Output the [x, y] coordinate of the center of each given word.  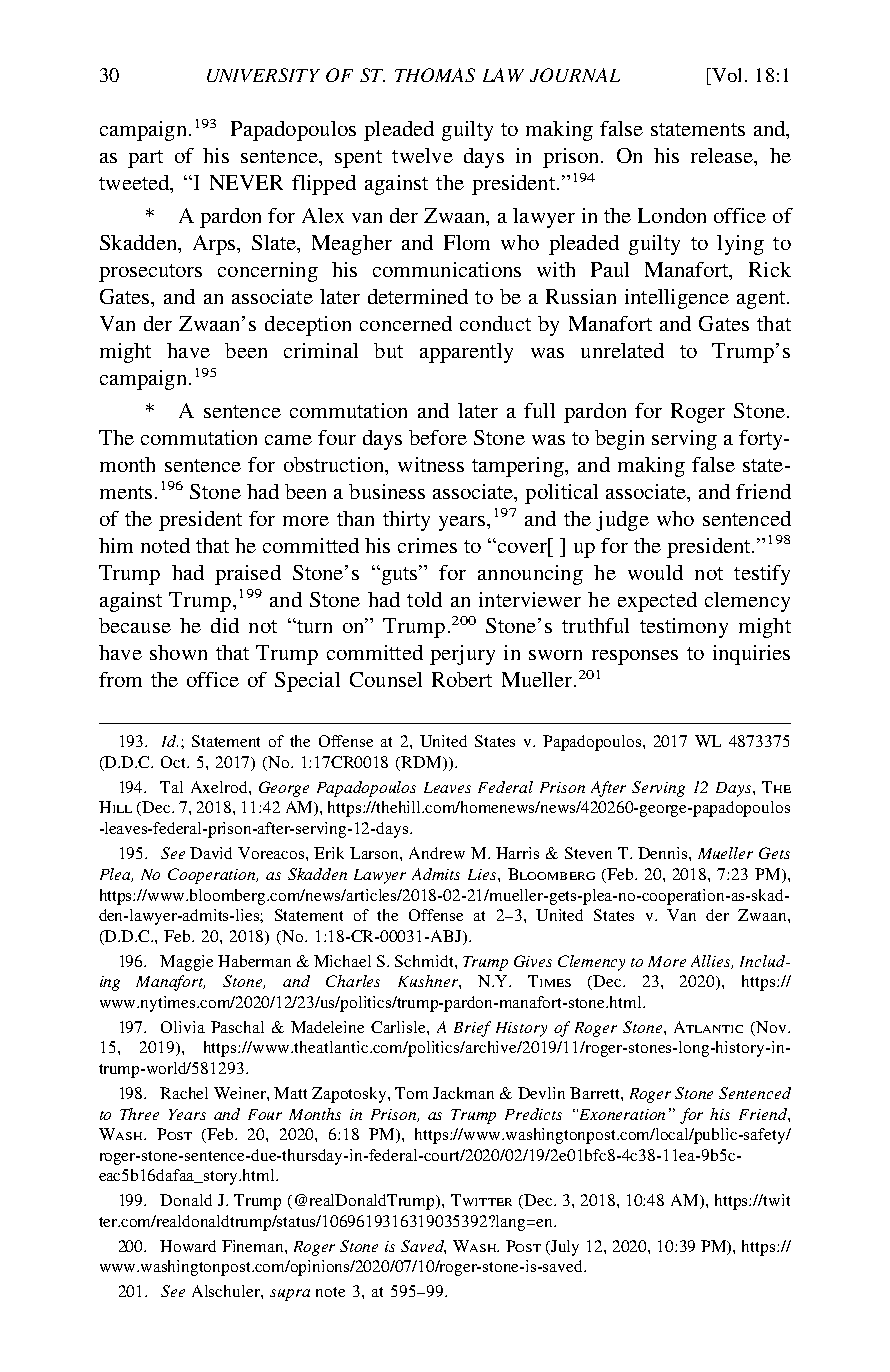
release [723, 157]
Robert [462, 679]
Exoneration [622, 1114]
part [145, 159]
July [565, 1248]
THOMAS [435, 75]
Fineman [254, 1246]
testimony [684, 628]
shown [178, 652]
